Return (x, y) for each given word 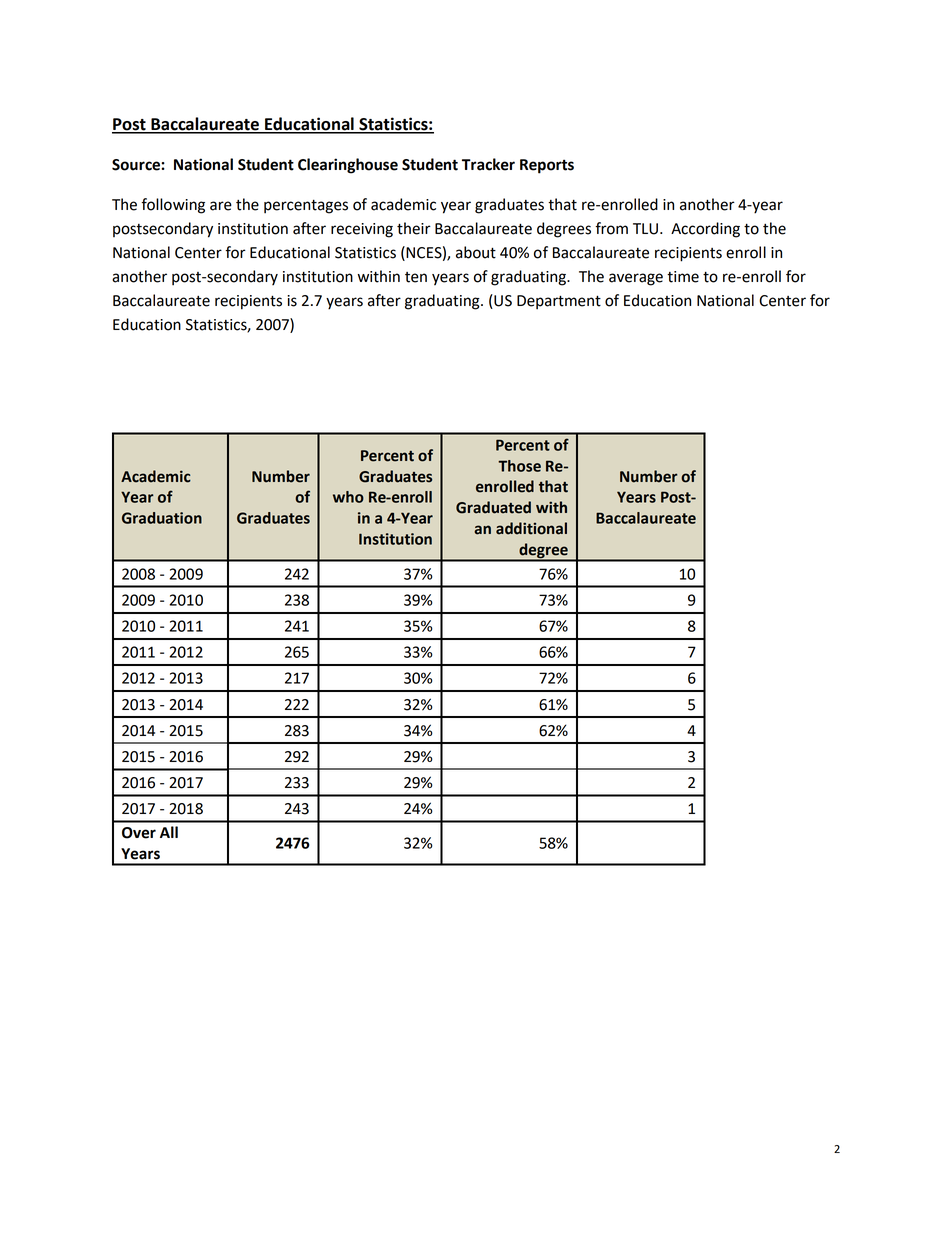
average (636, 279)
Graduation (162, 518)
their (414, 228)
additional (531, 528)
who (348, 497)
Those (519, 466)
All (169, 832)
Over (139, 833)
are (221, 206)
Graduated (493, 507)
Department (559, 302)
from (611, 228)
